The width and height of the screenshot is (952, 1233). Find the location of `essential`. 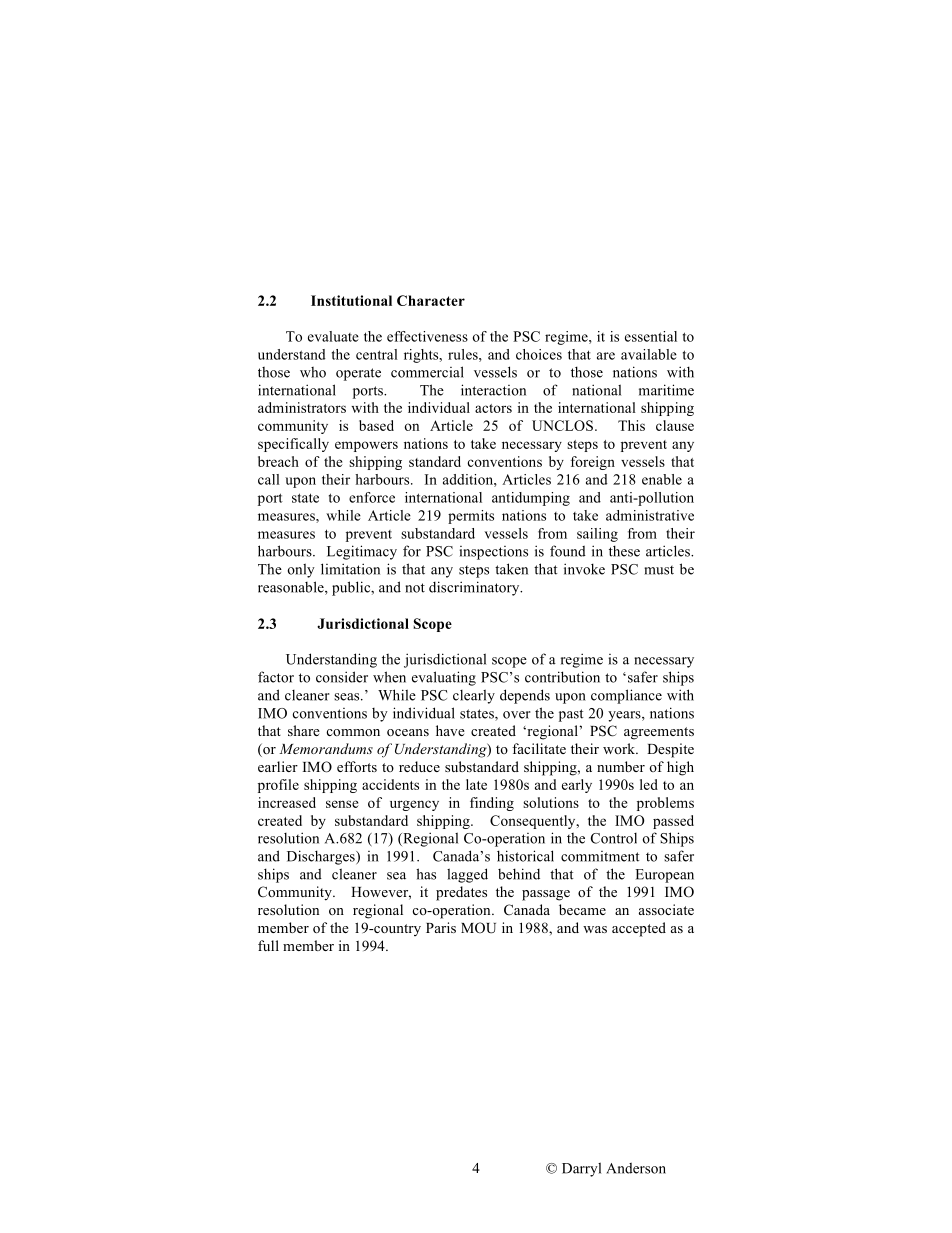

essential is located at coordinates (651, 336).
